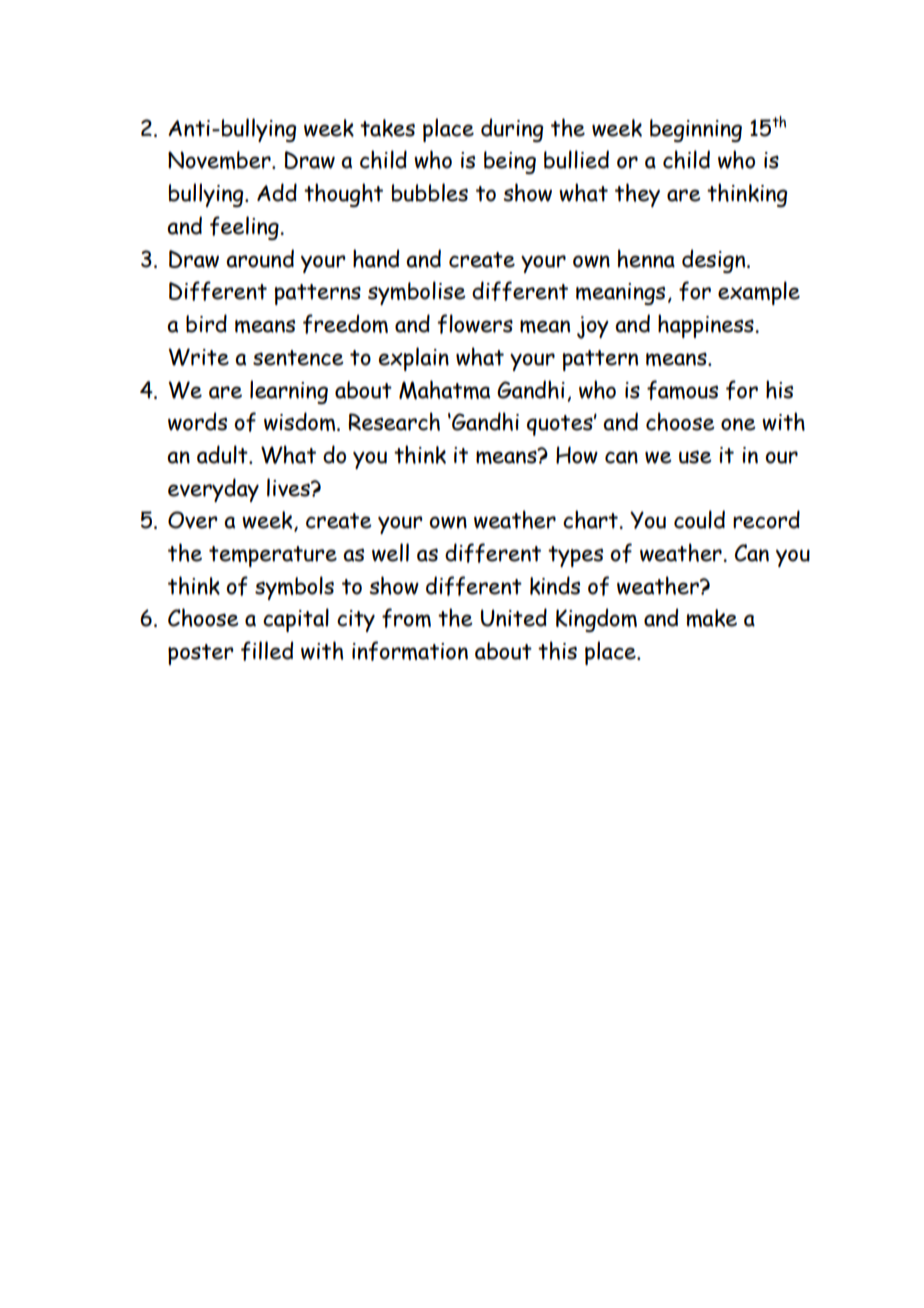 This screenshot has height=1308, width=924. Describe the element at coordinates (390, 552) in the screenshot. I see `well` at that location.
